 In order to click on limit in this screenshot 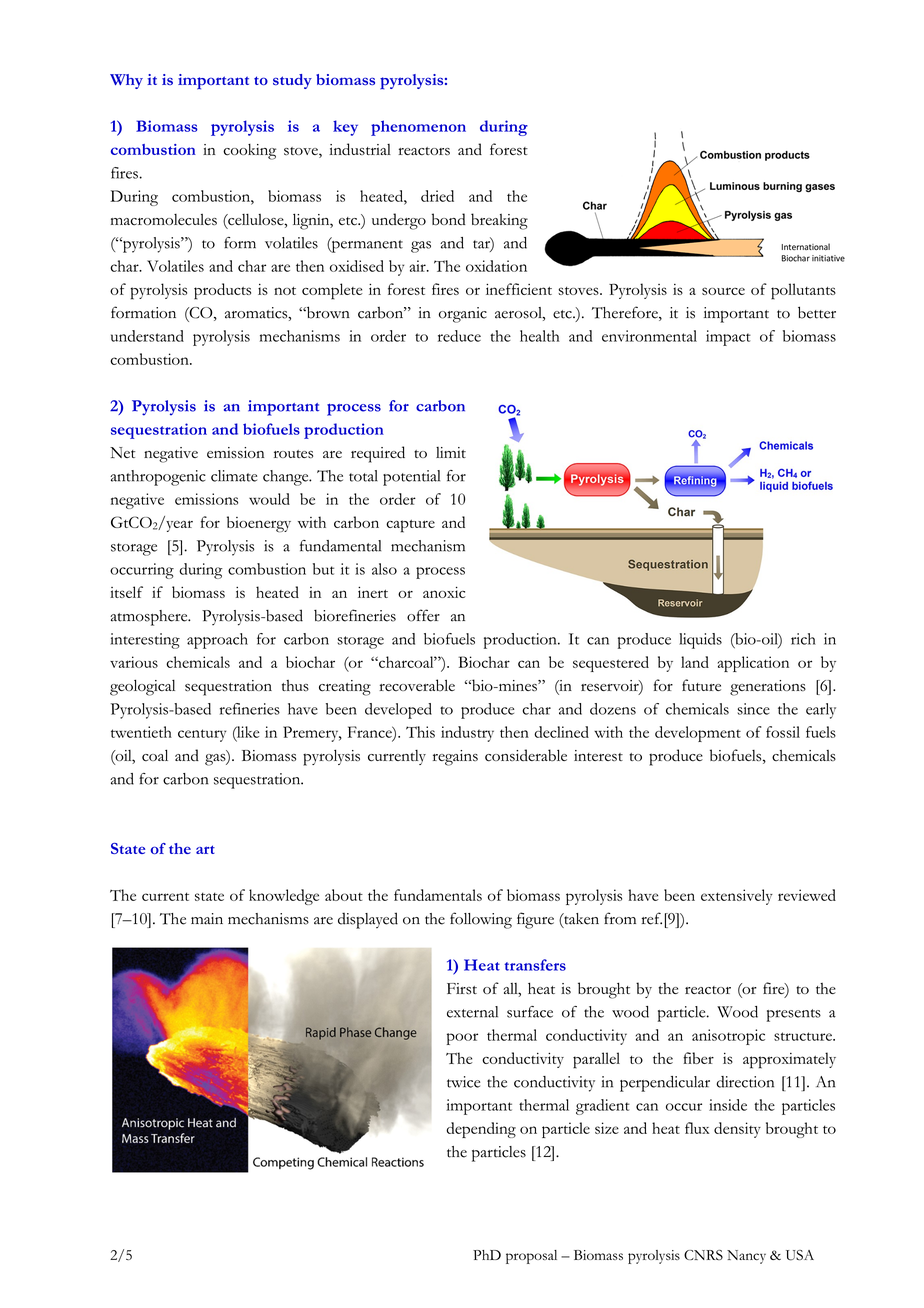, I will do `click(451, 452)`.
